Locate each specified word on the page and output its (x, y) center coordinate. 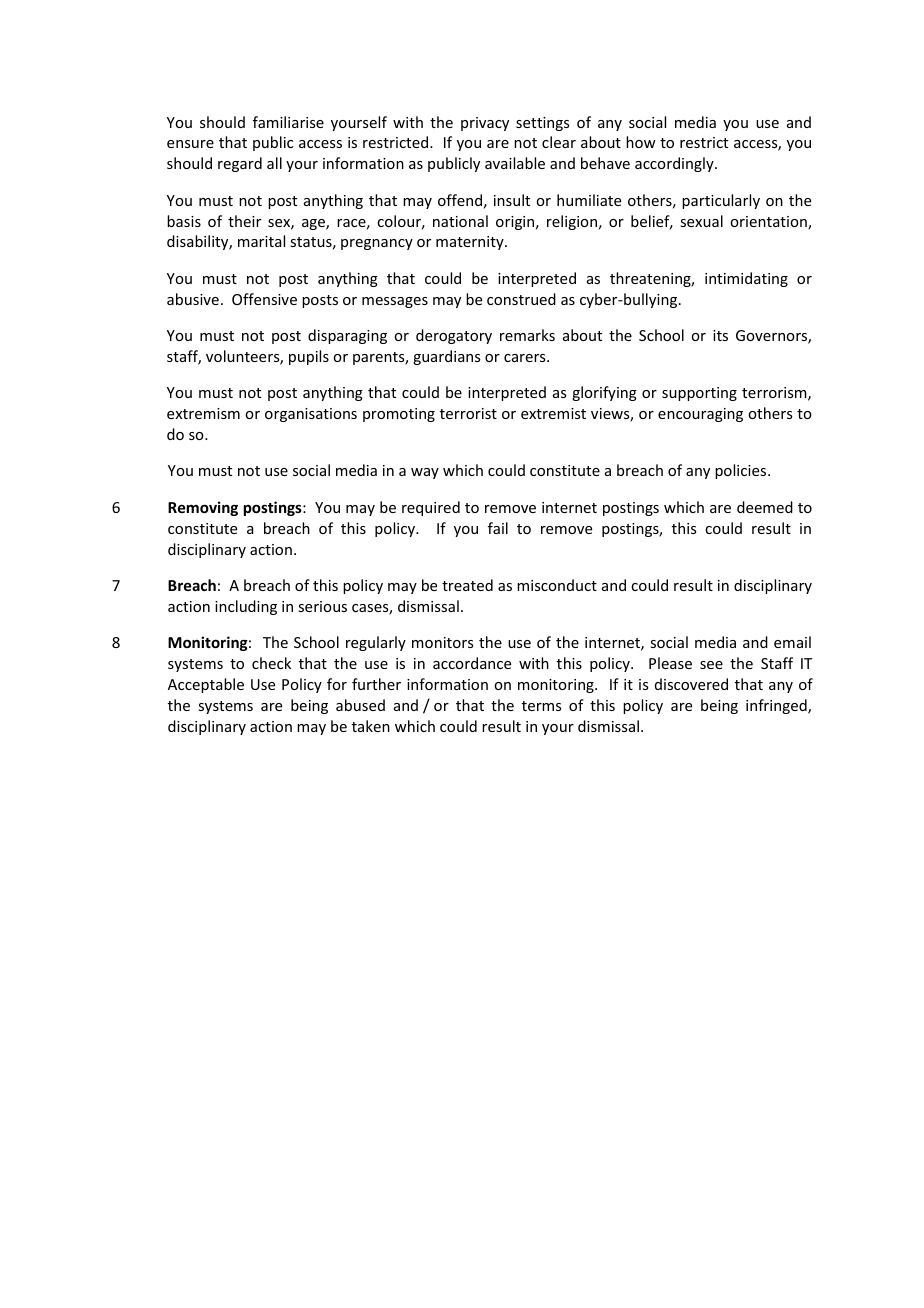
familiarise (288, 122)
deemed (765, 507)
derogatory (454, 336)
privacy (485, 124)
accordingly (675, 164)
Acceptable (206, 685)
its (720, 335)
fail (498, 528)
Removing (203, 508)
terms (541, 706)
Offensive (264, 299)
